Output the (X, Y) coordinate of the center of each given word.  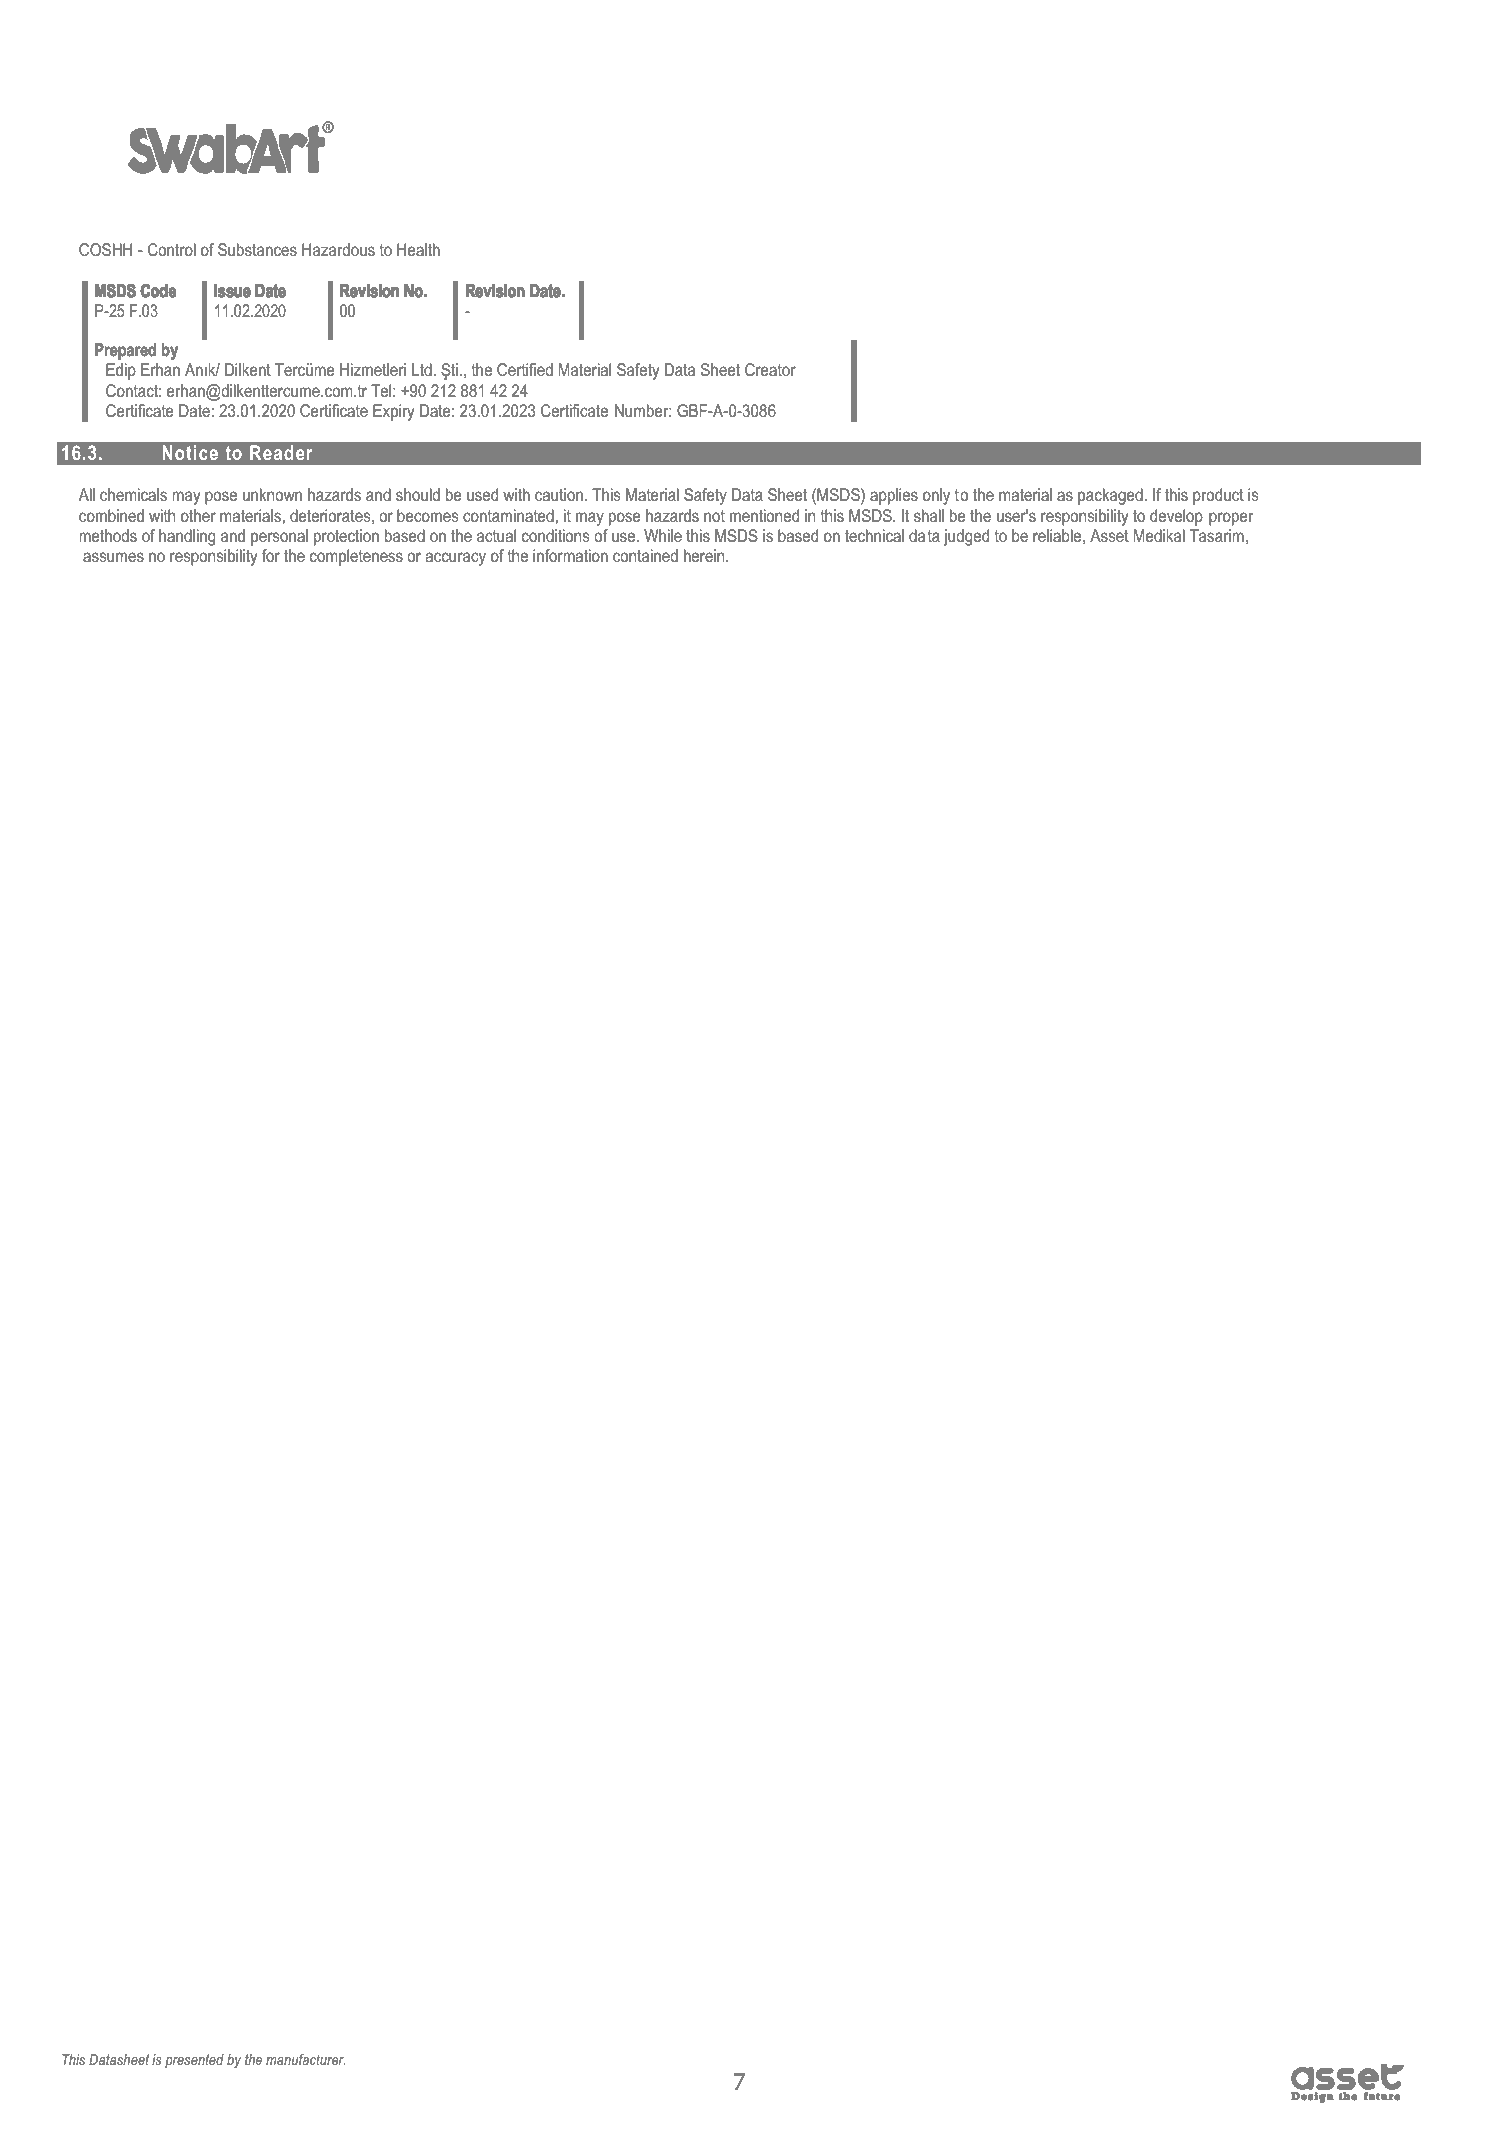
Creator (770, 369)
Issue (232, 291)
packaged (1110, 496)
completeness (356, 557)
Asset (1109, 535)
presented (194, 2061)
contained (645, 556)
